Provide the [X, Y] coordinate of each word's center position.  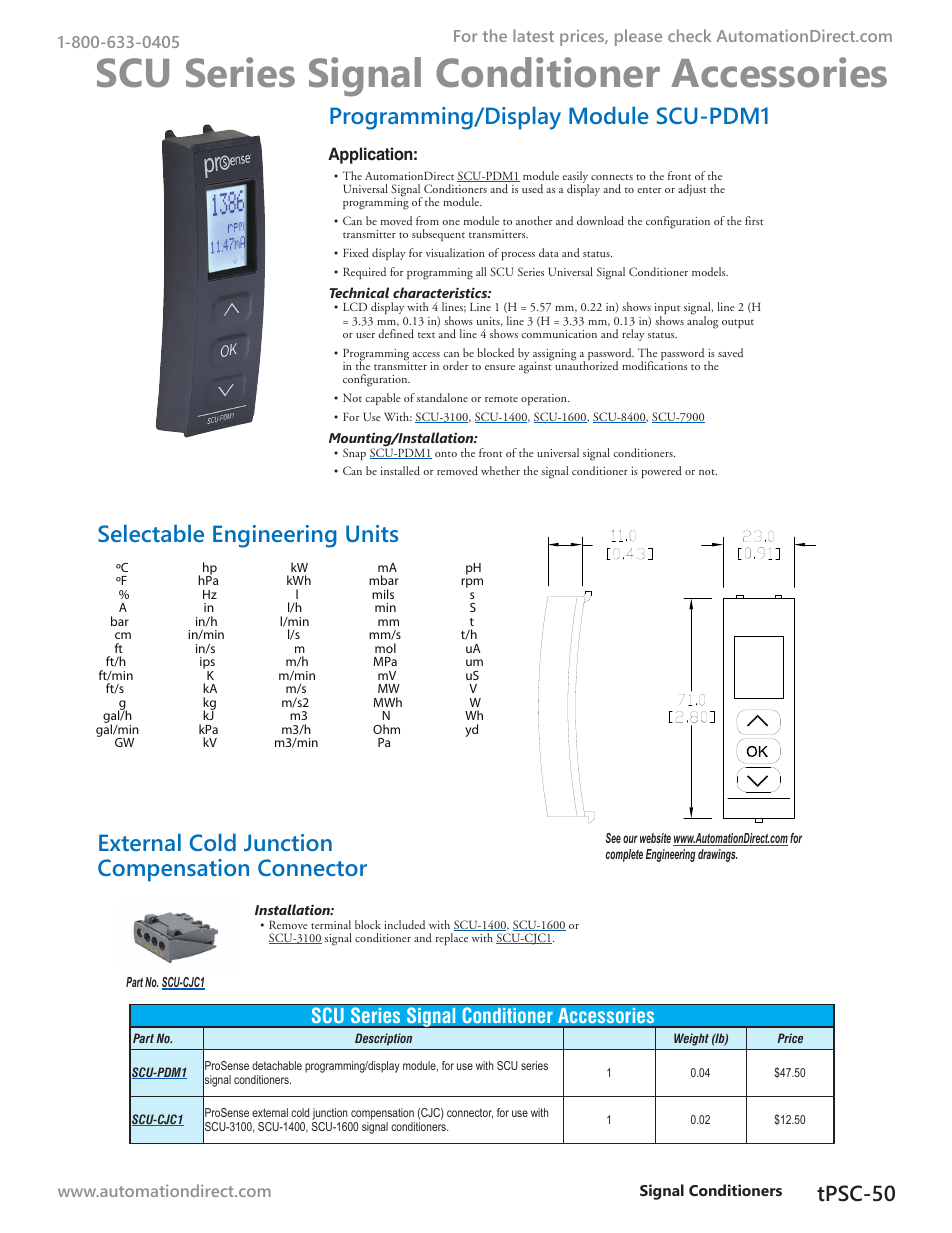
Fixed [356, 252]
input [667, 310]
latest [533, 35]
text [426, 335]
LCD [355, 306]
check [689, 35]
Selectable [151, 533]
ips [207, 664]
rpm [472, 583]
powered [662, 472]
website [655, 838]
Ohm [386, 729]
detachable [277, 1065]
